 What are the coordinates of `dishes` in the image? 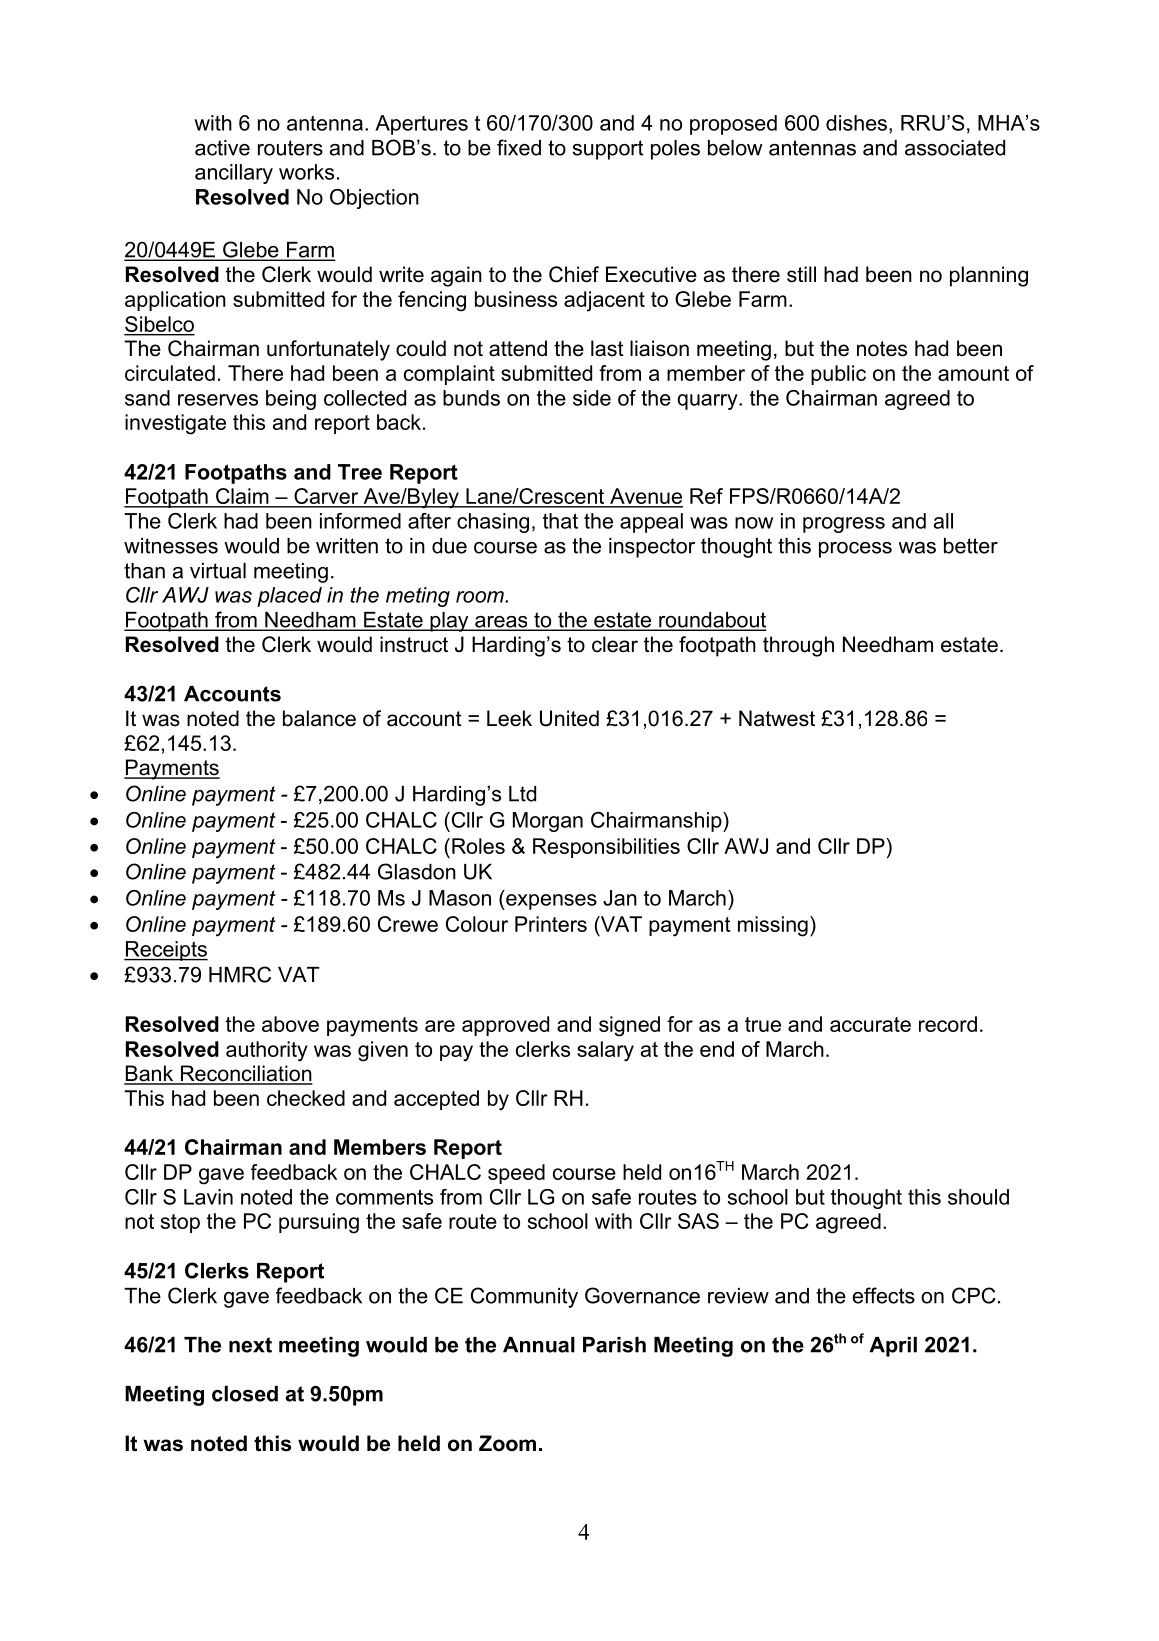 It's located at (856, 123).
